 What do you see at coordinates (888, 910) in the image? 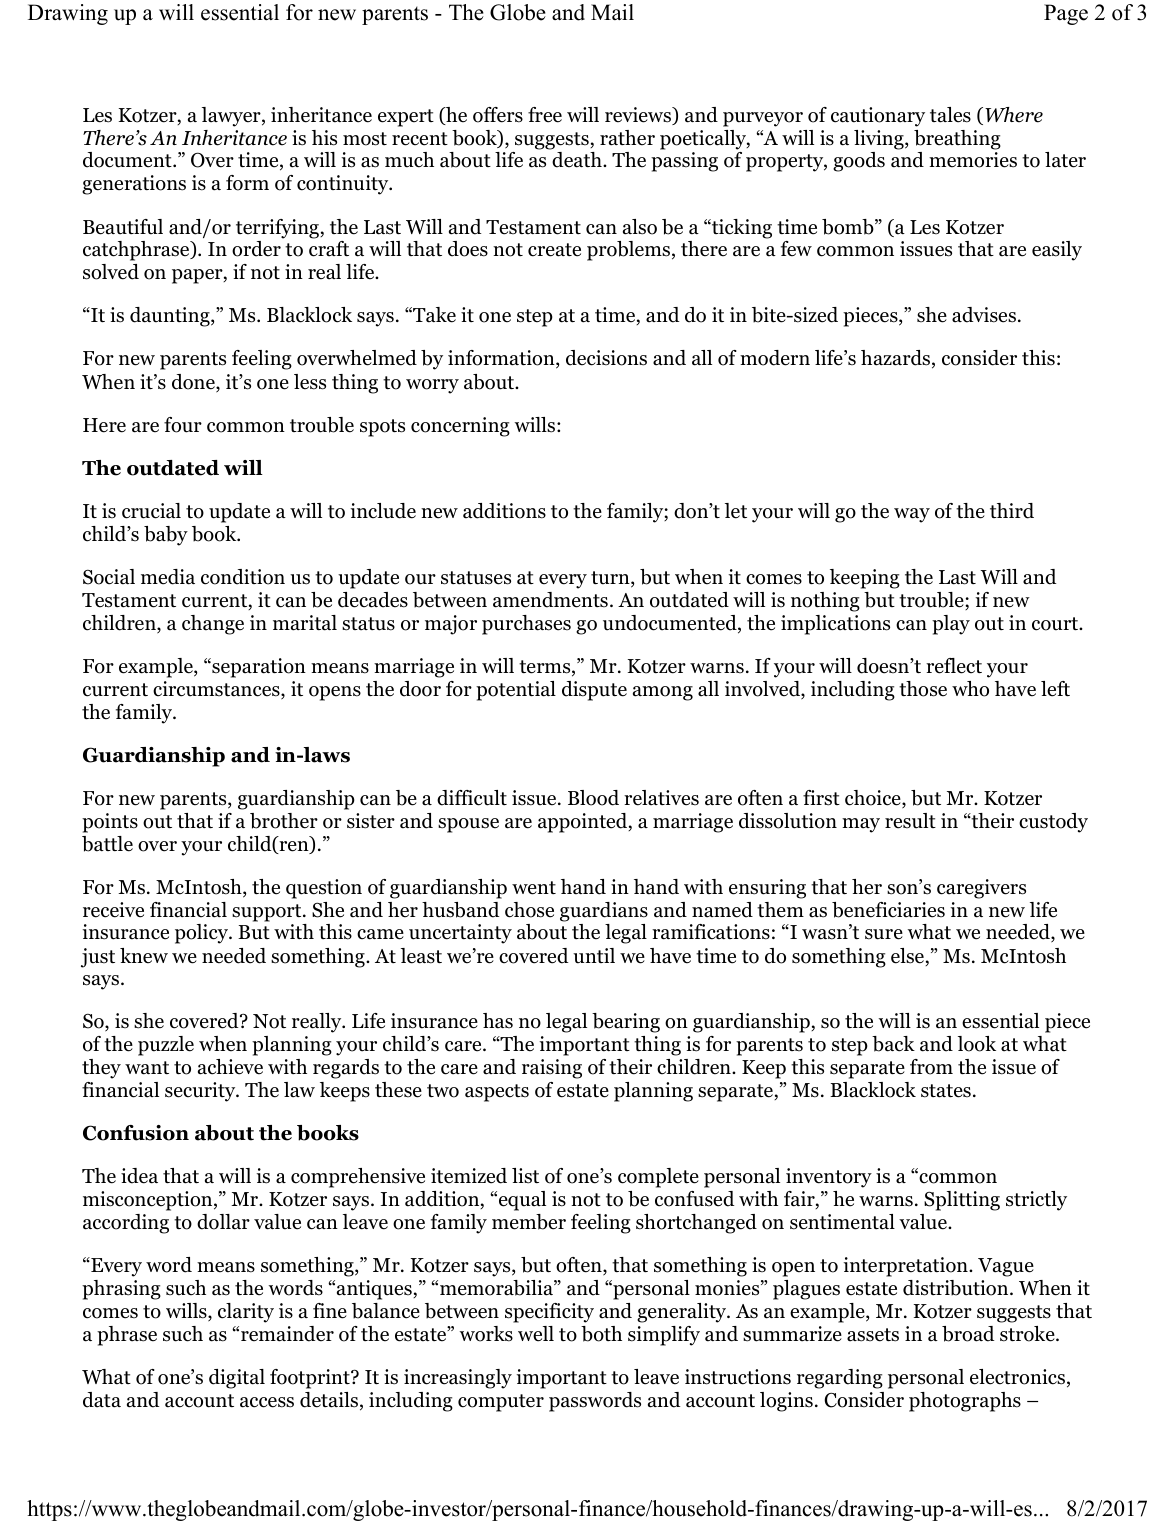
I see `beneficiaries` at bounding box center [888, 910].
